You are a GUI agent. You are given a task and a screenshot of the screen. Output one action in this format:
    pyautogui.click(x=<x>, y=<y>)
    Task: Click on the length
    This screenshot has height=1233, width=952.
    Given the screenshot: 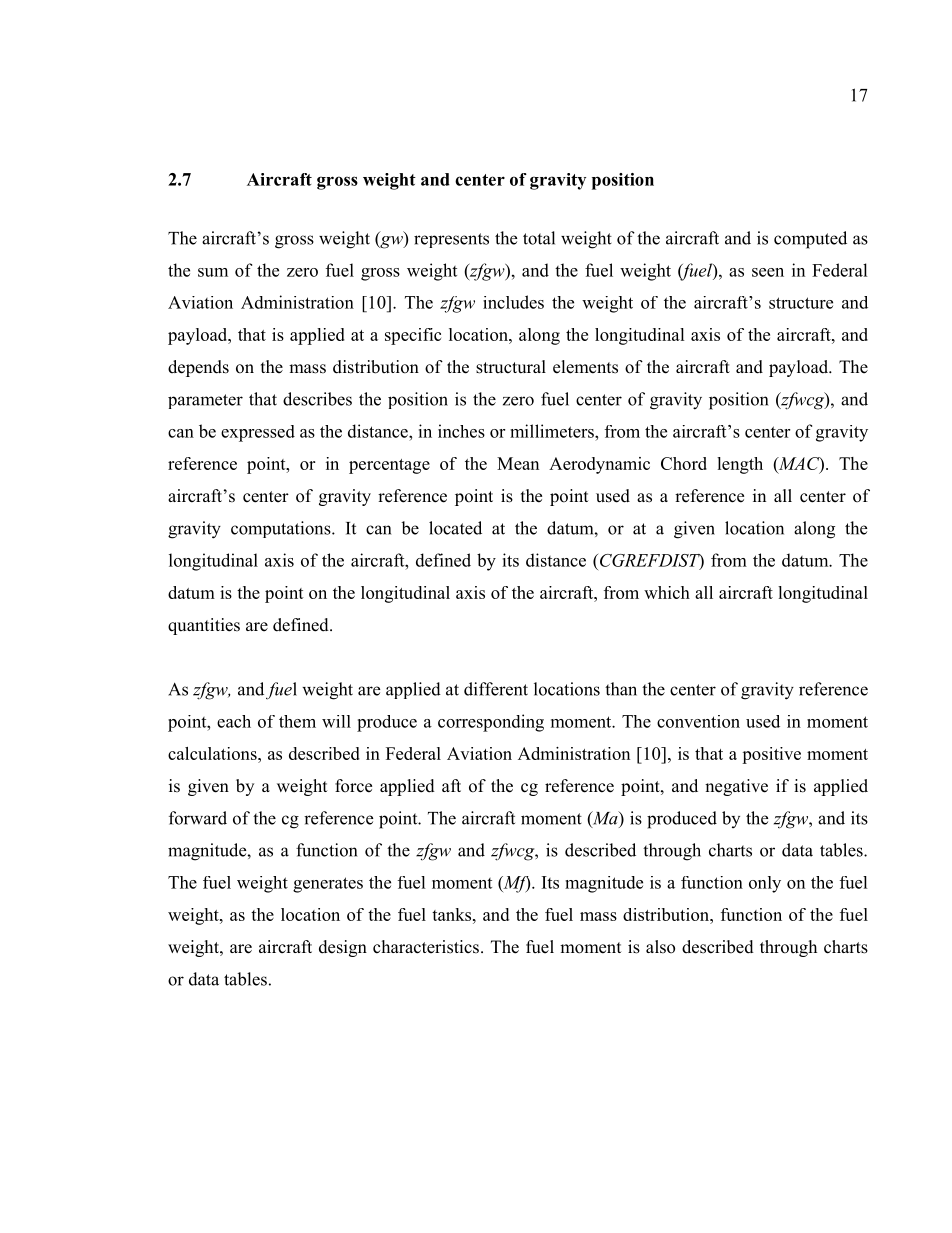 What is the action you would take?
    pyautogui.click(x=740, y=465)
